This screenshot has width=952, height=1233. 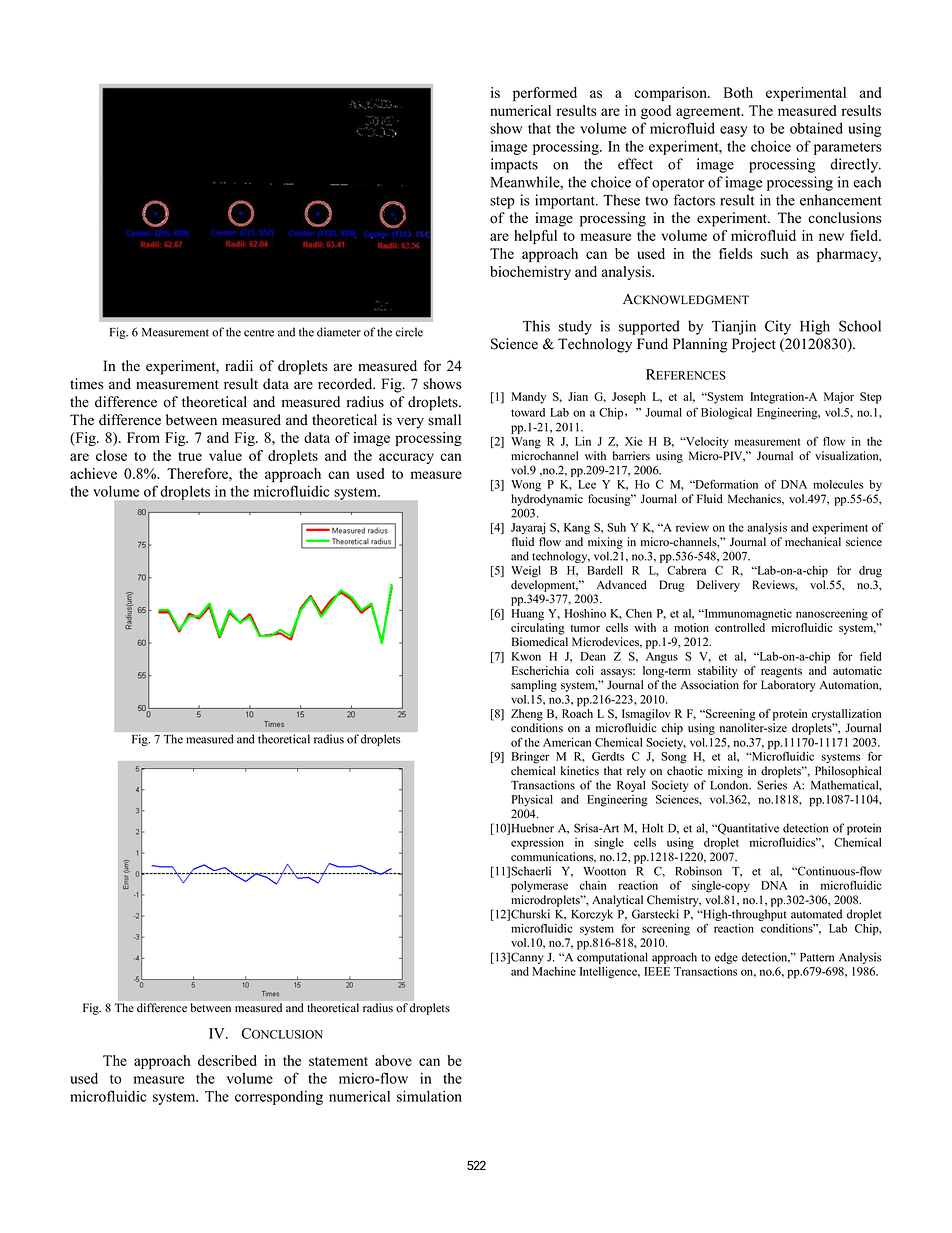 What do you see at coordinates (788, 686) in the screenshot?
I see `Laboratory` at bounding box center [788, 686].
